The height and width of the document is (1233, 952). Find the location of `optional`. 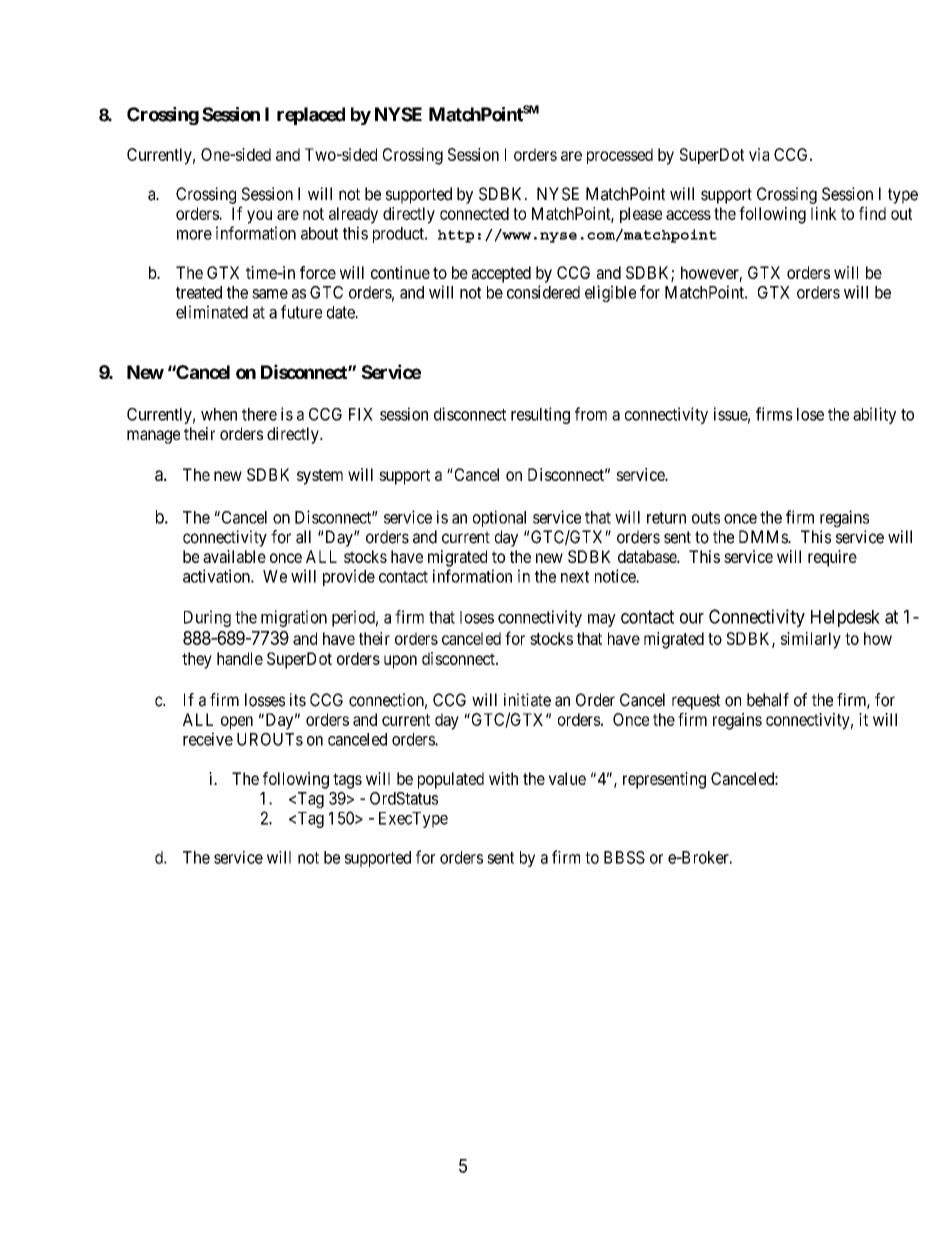

optional is located at coordinates (499, 518).
